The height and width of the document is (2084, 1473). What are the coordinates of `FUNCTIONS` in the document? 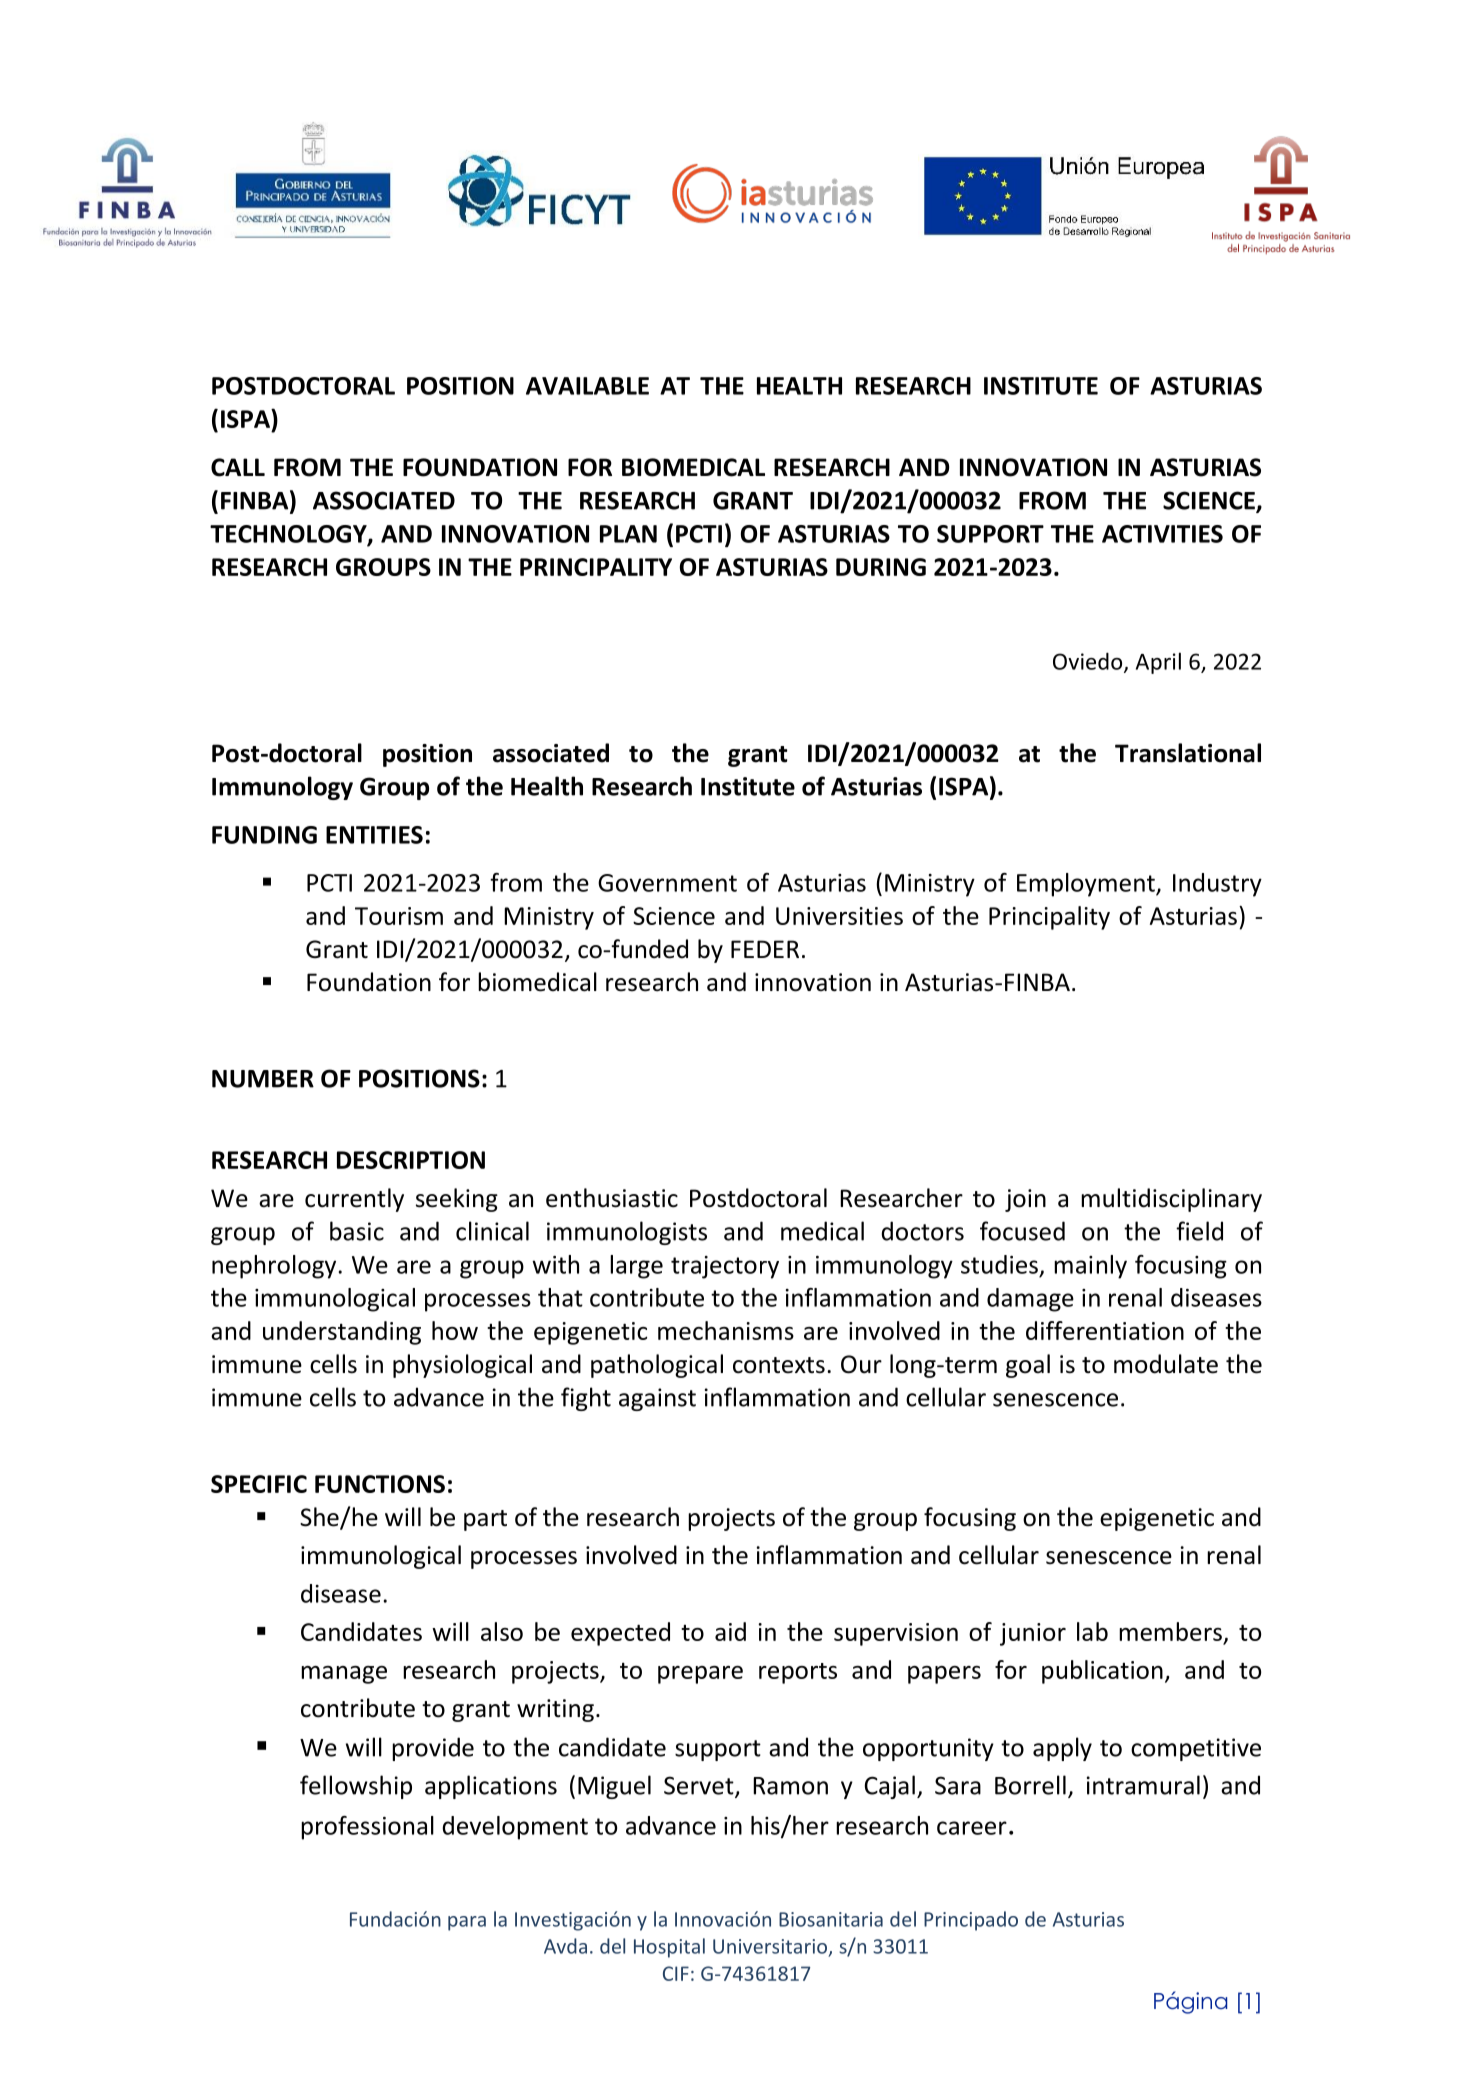 It's located at (380, 1484).
